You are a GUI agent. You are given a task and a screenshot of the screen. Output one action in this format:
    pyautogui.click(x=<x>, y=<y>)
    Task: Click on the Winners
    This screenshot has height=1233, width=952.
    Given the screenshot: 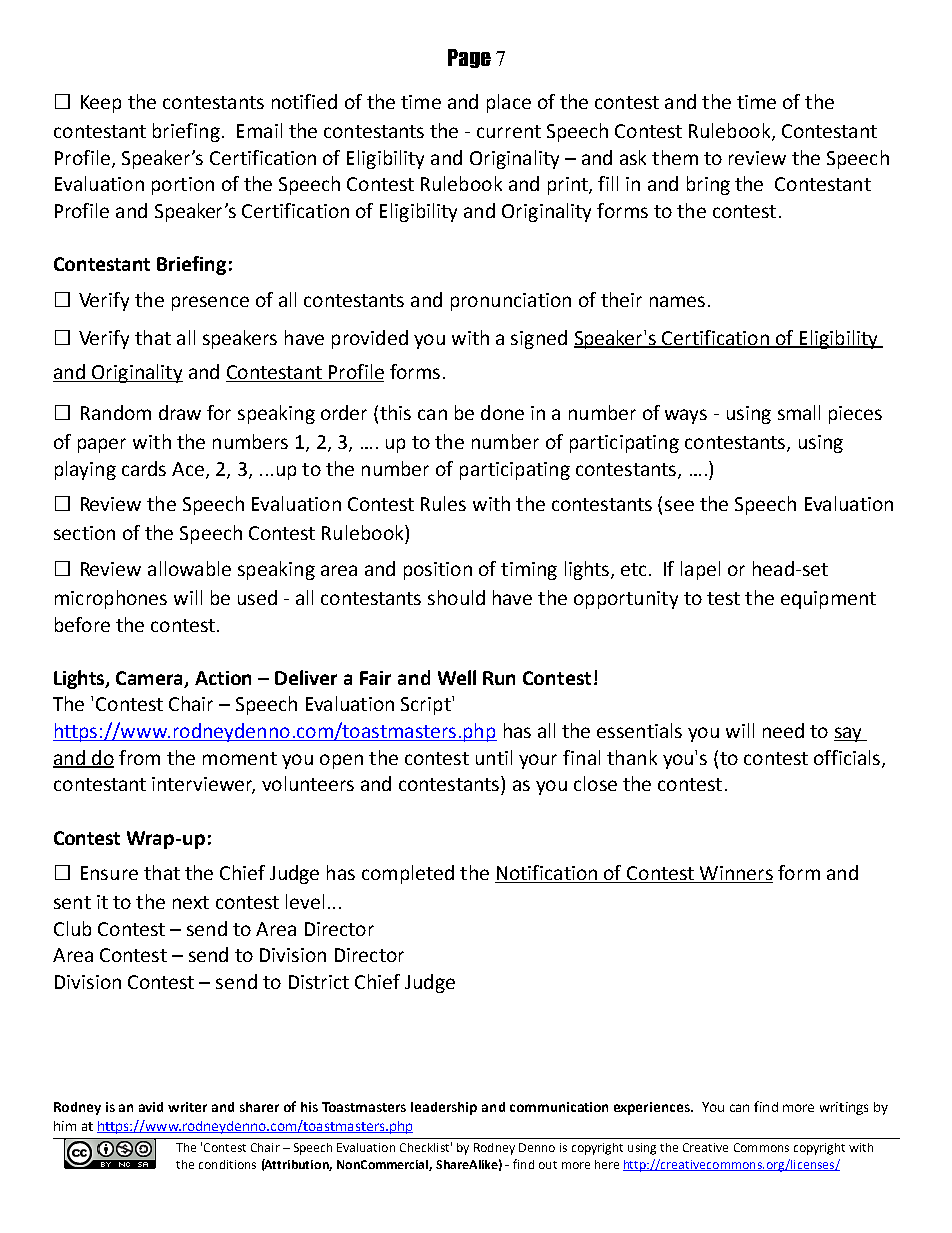 What is the action you would take?
    pyautogui.click(x=735, y=874)
